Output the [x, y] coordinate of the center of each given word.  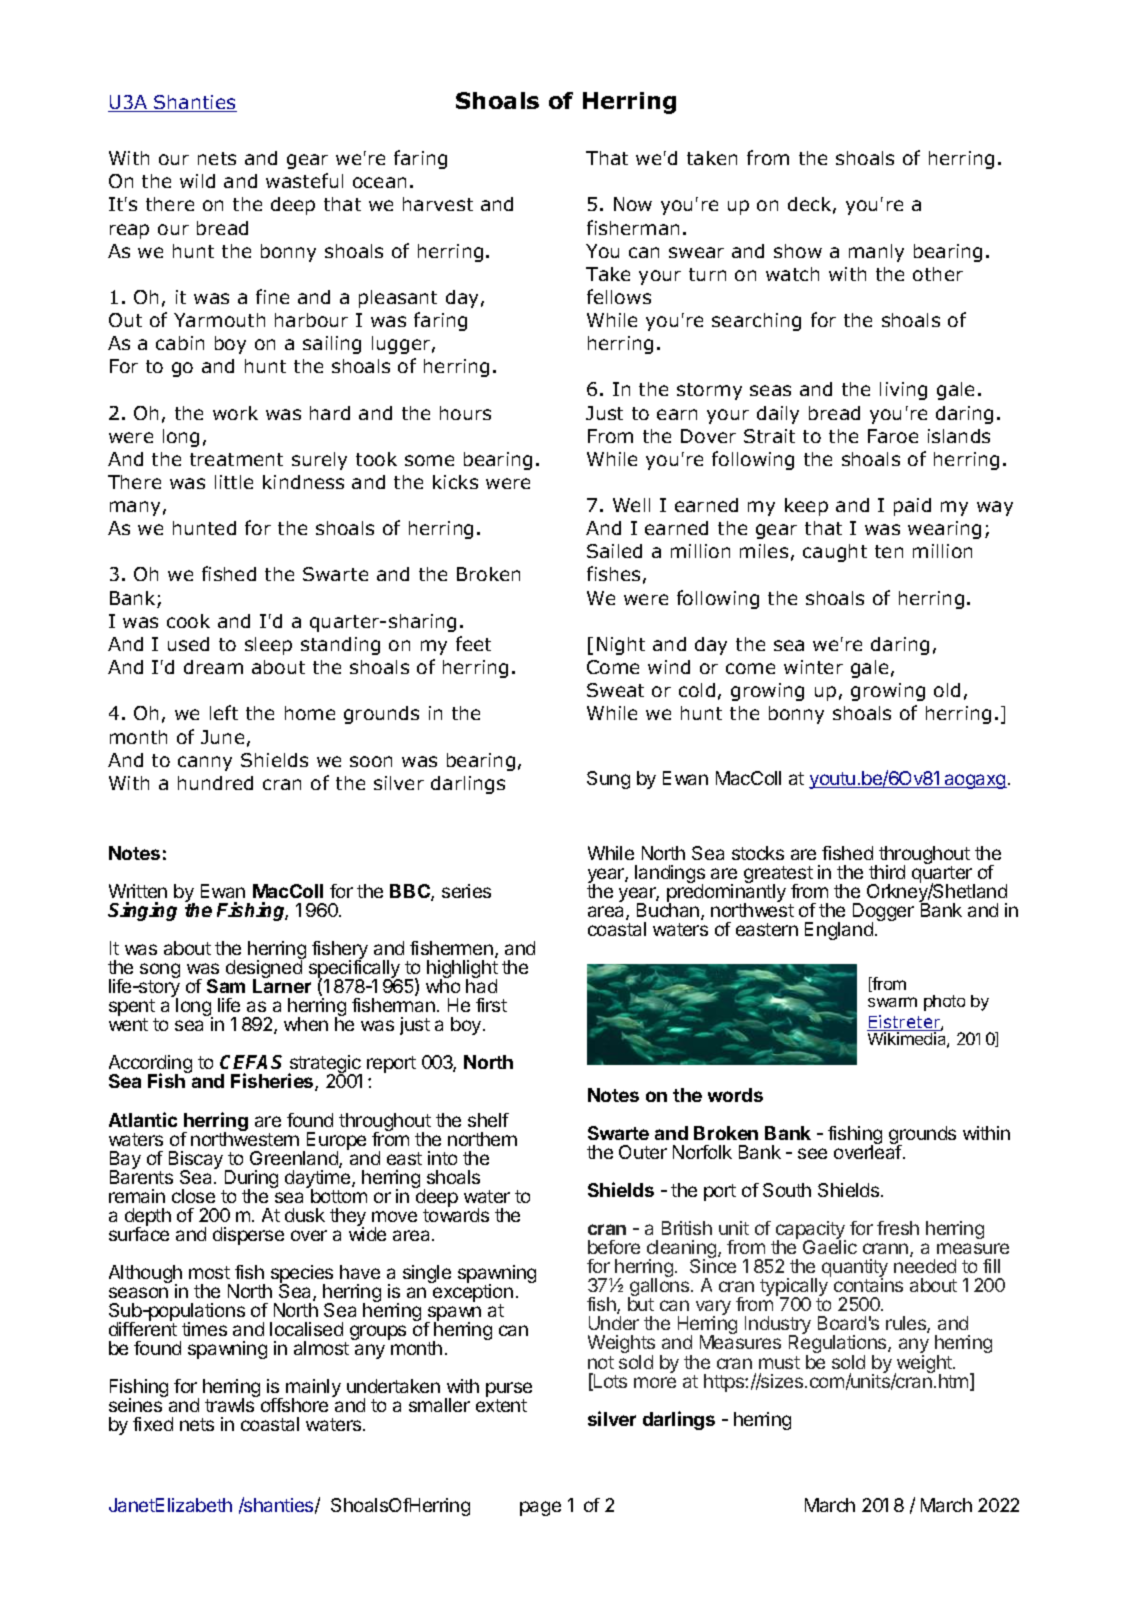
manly [876, 253]
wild [197, 181]
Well [631, 505]
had [481, 986]
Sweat [615, 690]
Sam [226, 986]
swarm [892, 1002]
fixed [153, 1424]
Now [633, 204]
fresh [898, 1228]
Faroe [893, 436]
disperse [248, 1236]
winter [813, 667]
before [614, 1247]
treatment [236, 459]
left [224, 712]
